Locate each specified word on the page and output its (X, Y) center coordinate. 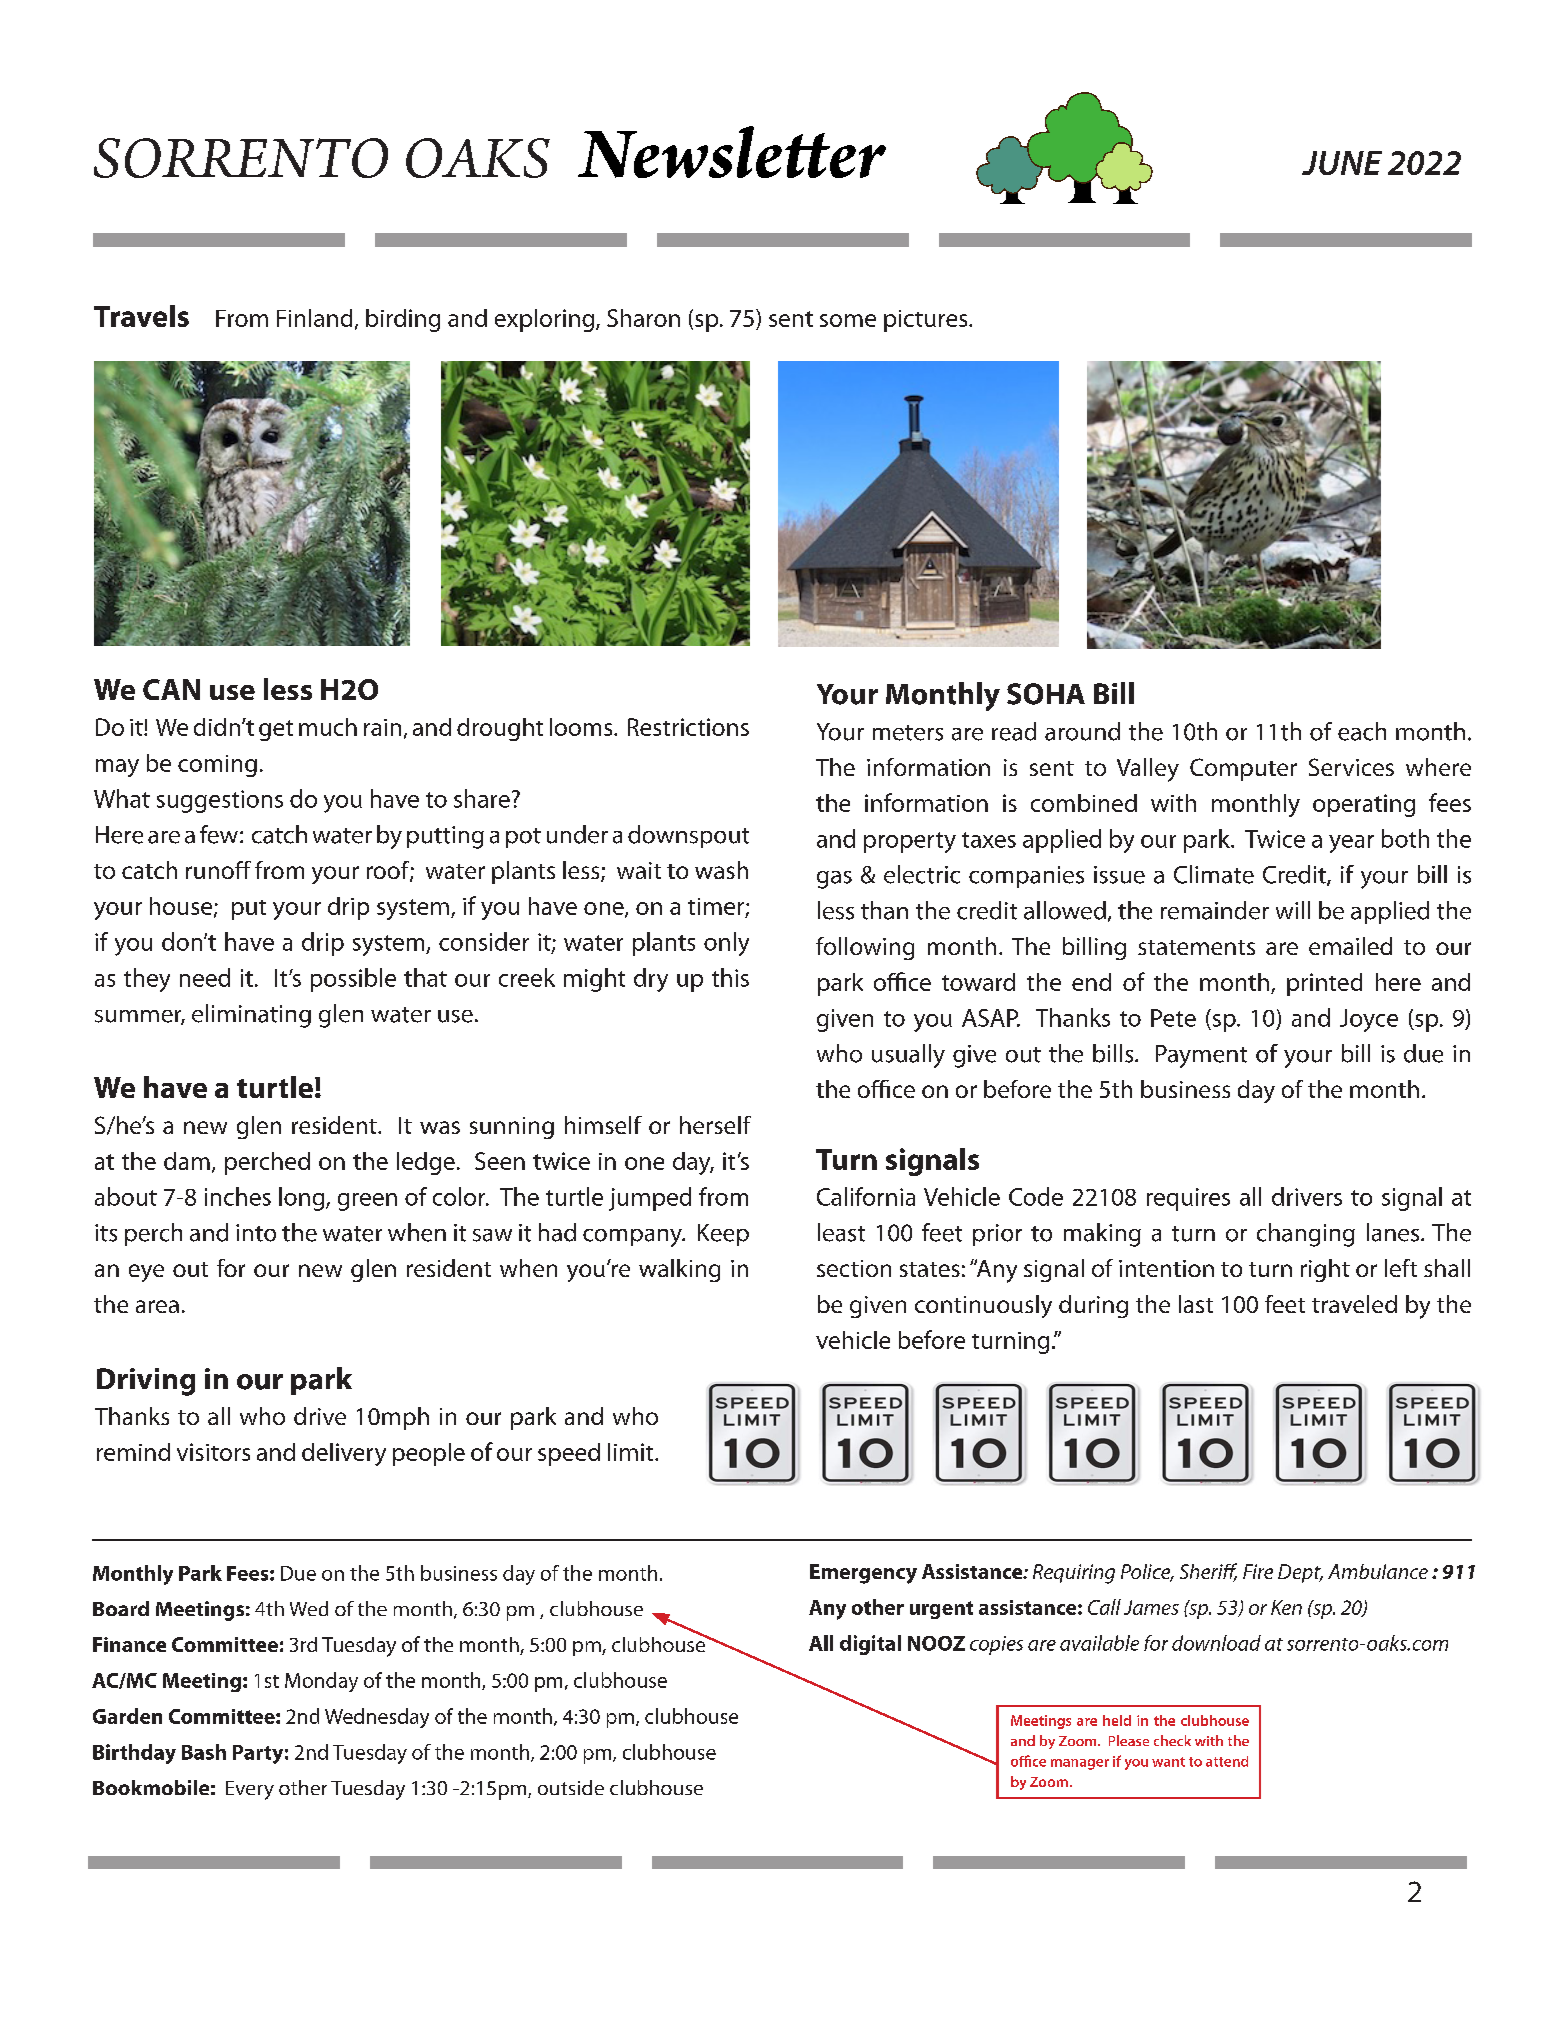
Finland (314, 318)
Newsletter (732, 152)
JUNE (1342, 163)
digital (870, 1645)
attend (1227, 1761)
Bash (204, 1752)
